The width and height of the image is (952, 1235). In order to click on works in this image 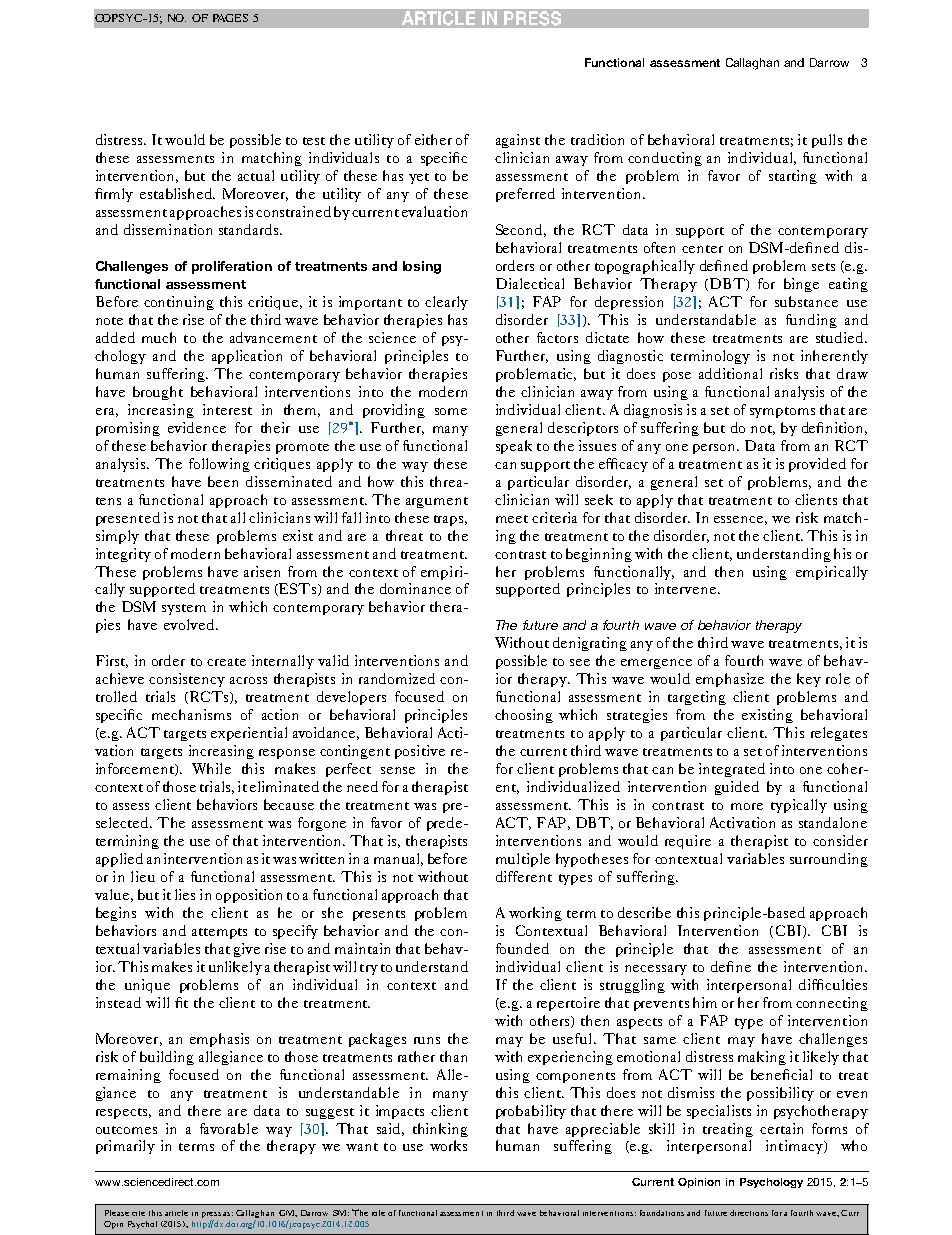, I will do `click(448, 1145)`.
